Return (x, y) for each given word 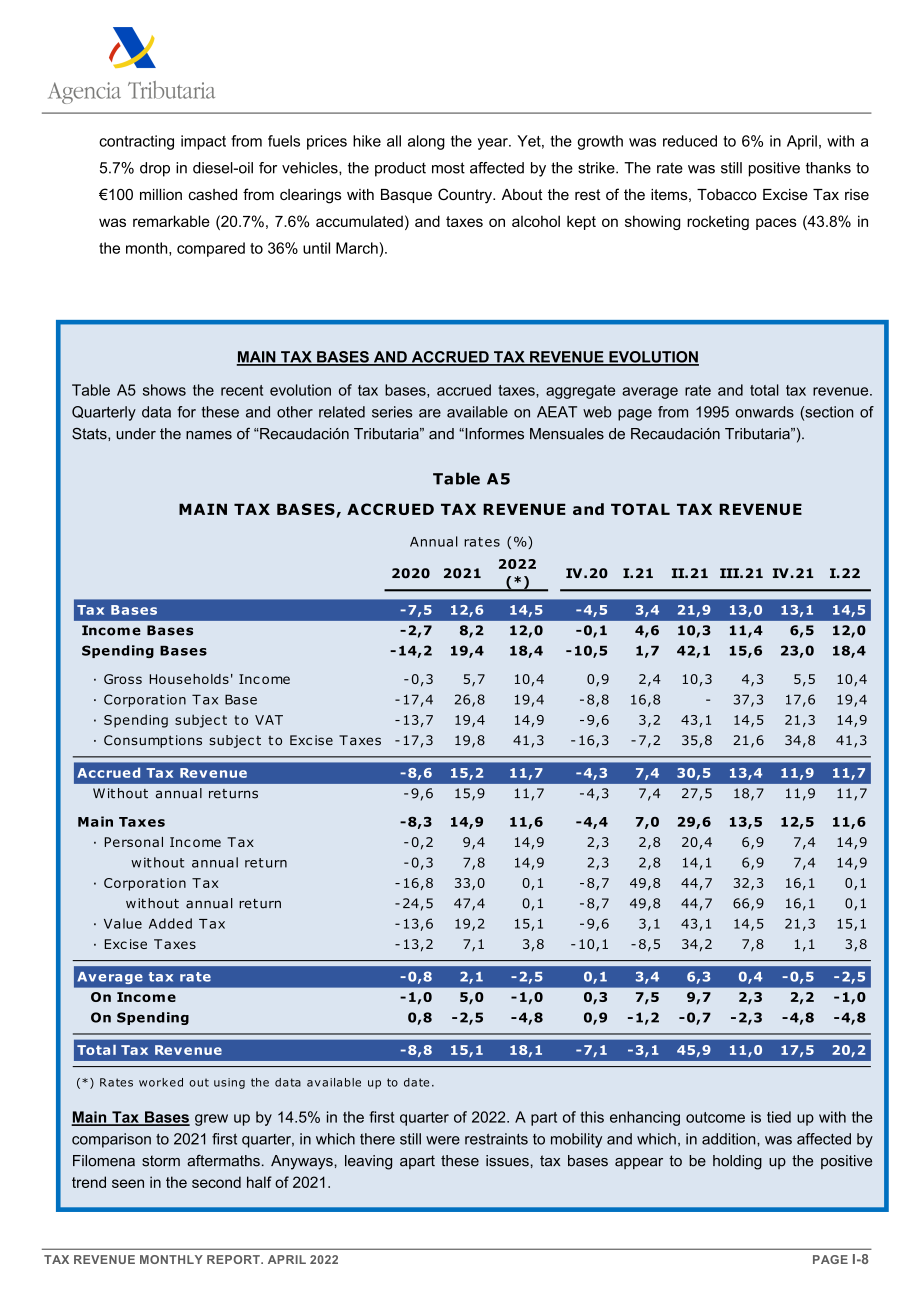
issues (507, 1161)
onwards (764, 412)
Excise (785, 194)
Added (170, 923)
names (209, 435)
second (216, 1182)
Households (189, 679)
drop (155, 169)
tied (779, 1117)
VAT (269, 720)
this (592, 1117)
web (597, 412)
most (448, 168)
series (392, 412)
